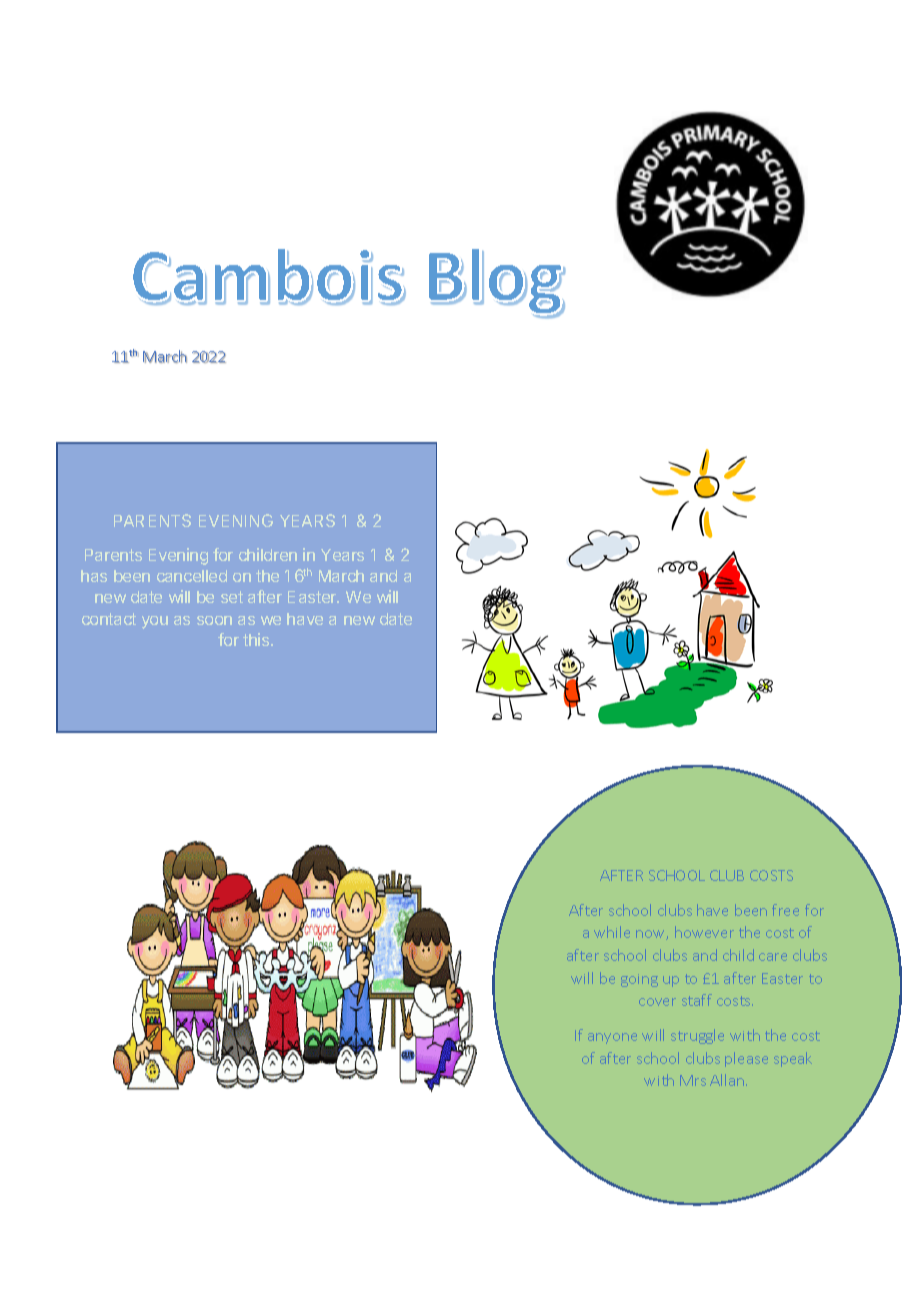  I want to click on soon, so click(214, 620).
